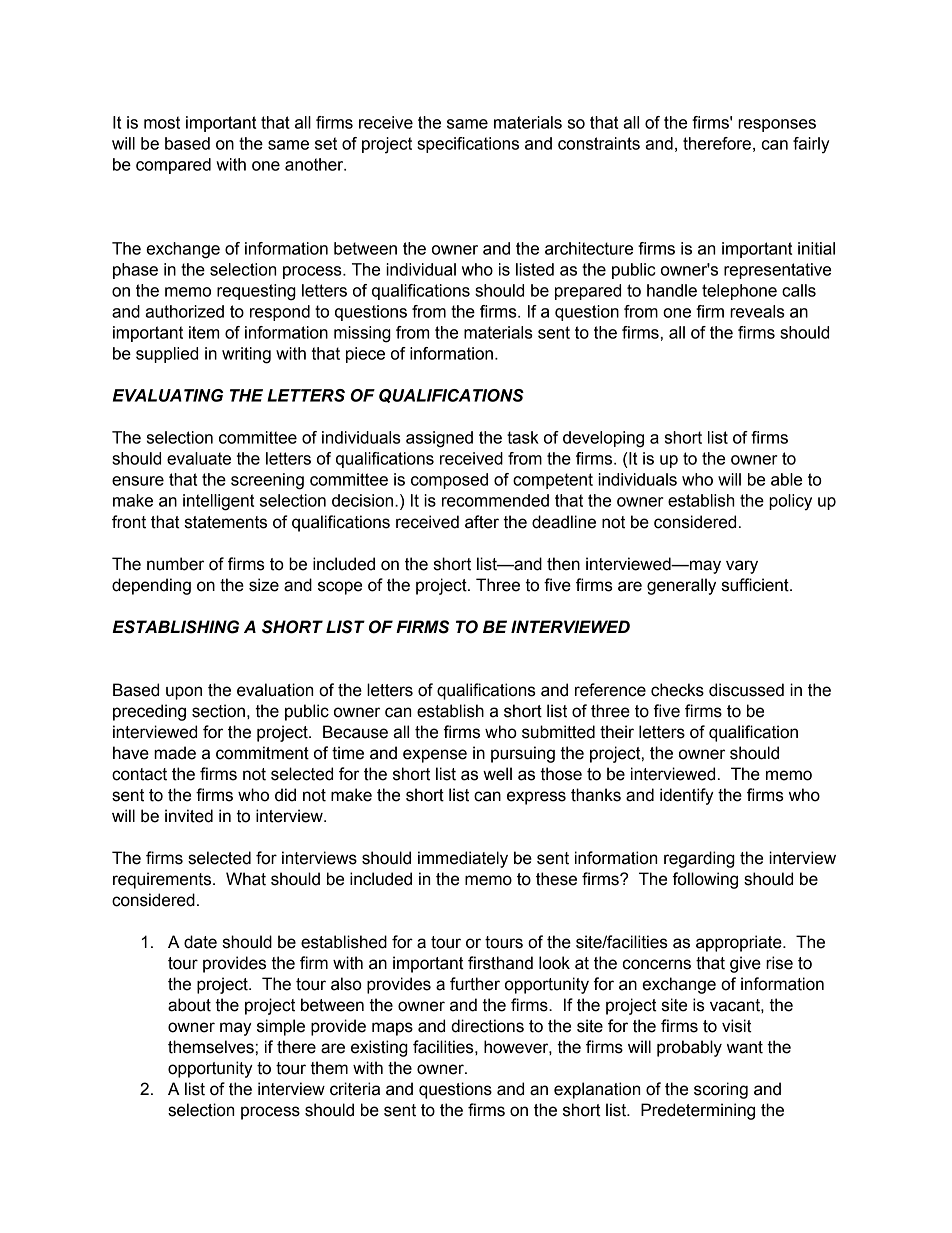 The height and width of the page is (1233, 952). What do you see at coordinates (175, 753) in the page?
I see `made` at bounding box center [175, 753].
